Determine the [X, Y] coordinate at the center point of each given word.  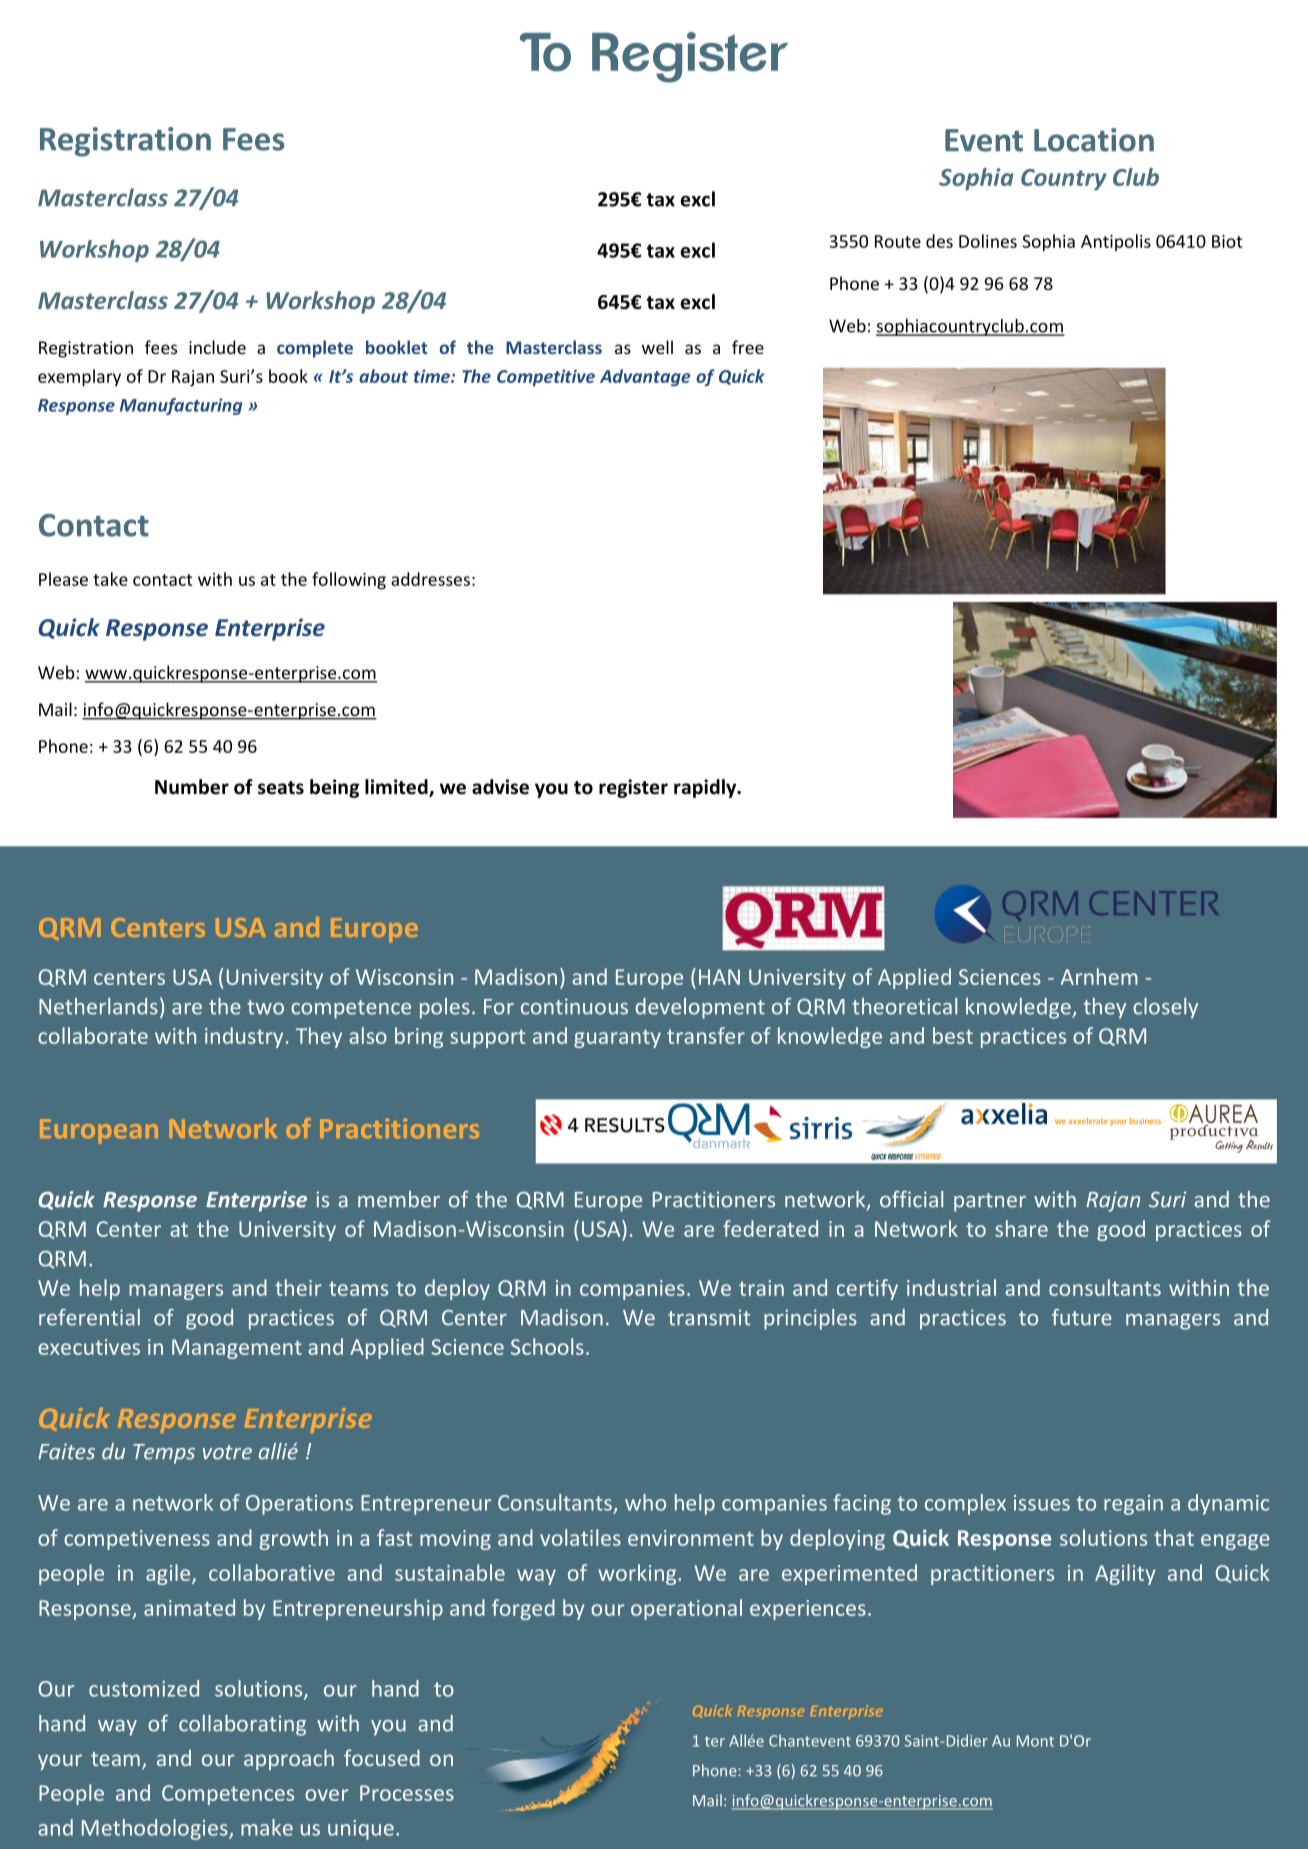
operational [686, 1609]
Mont [1035, 1741]
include [217, 347]
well [657, 347]
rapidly [706, 788]
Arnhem [1099, 976]
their [298, 1287]
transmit [709, 1317]
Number [192, 787]
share [1021, 1228]
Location [1094, 140]
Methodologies [156, 1829]
